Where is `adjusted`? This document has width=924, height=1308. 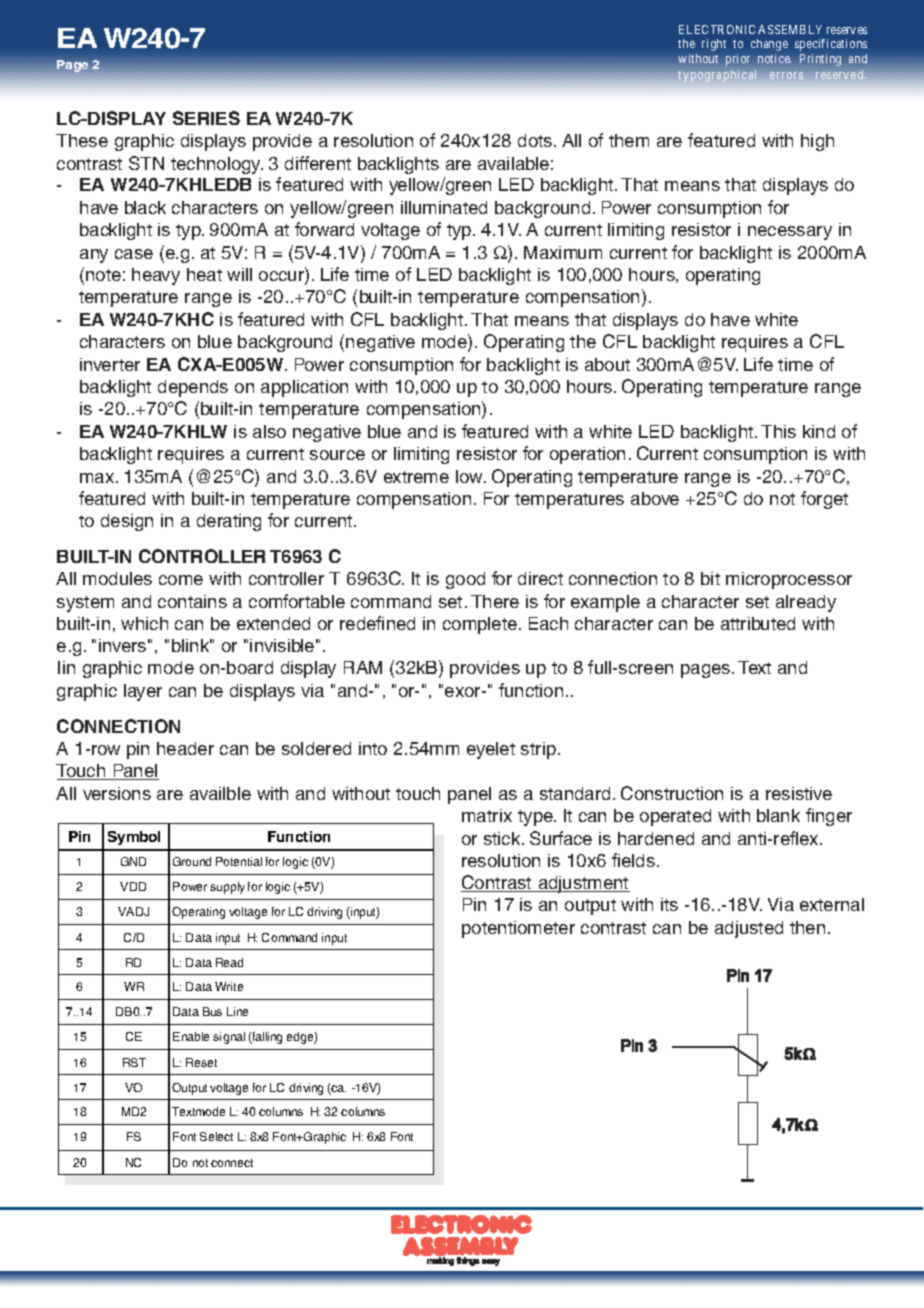
adjusted is located at coordinates (749, 929).
